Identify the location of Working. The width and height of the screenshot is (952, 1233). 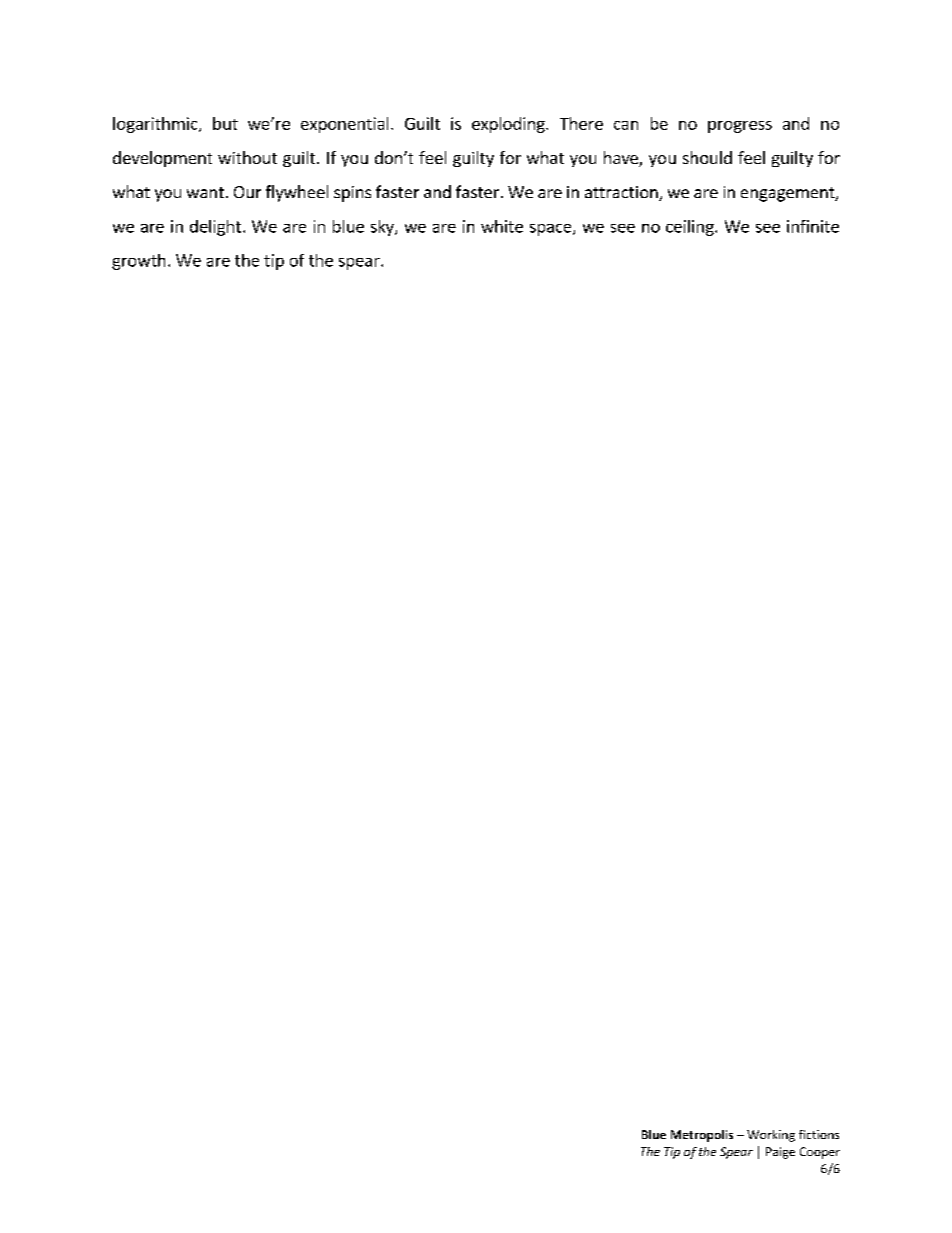
(771, 1136).
